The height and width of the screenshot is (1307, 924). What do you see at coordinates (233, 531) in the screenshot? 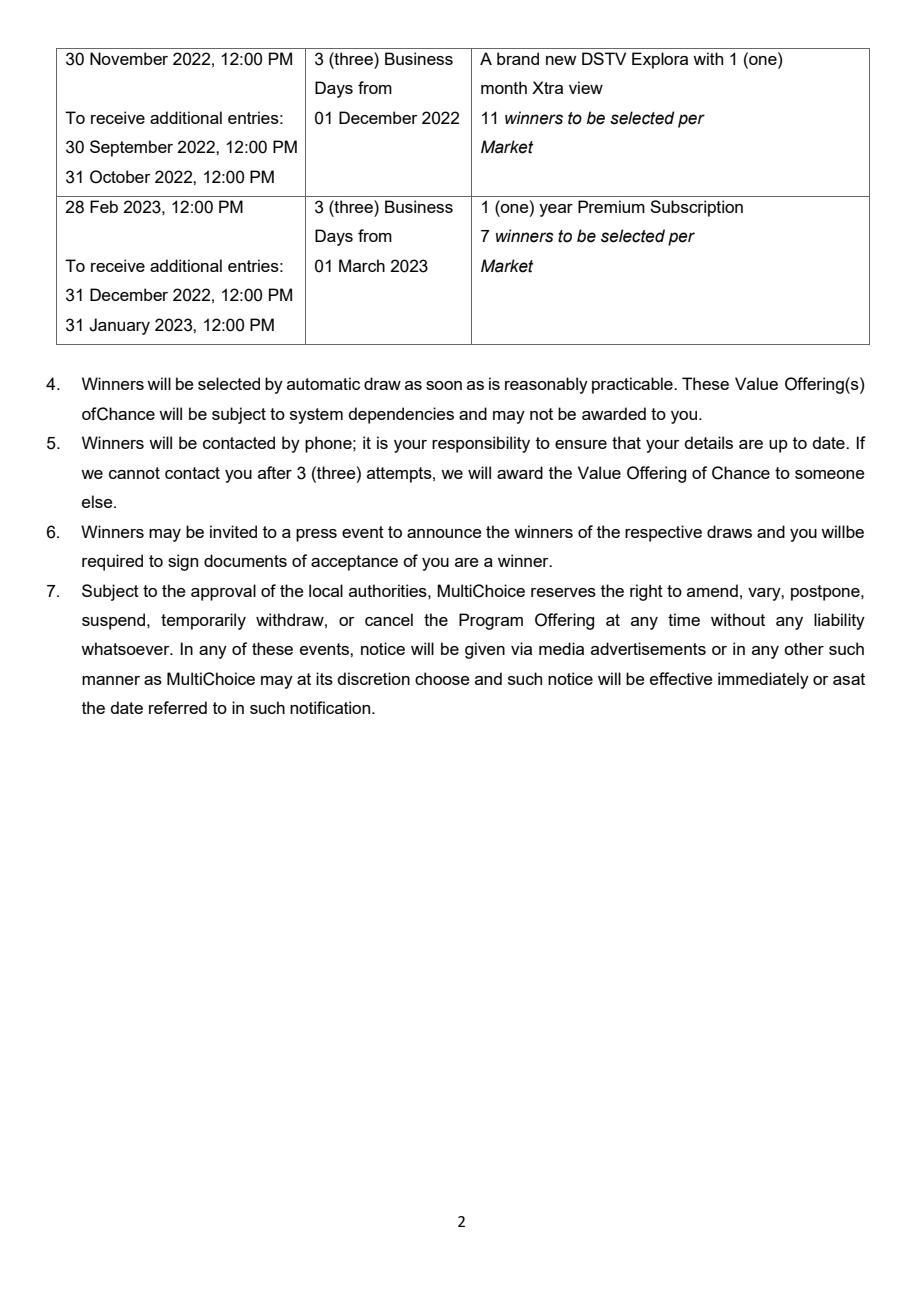
I see `invited` at bounding box center [233, 531].
